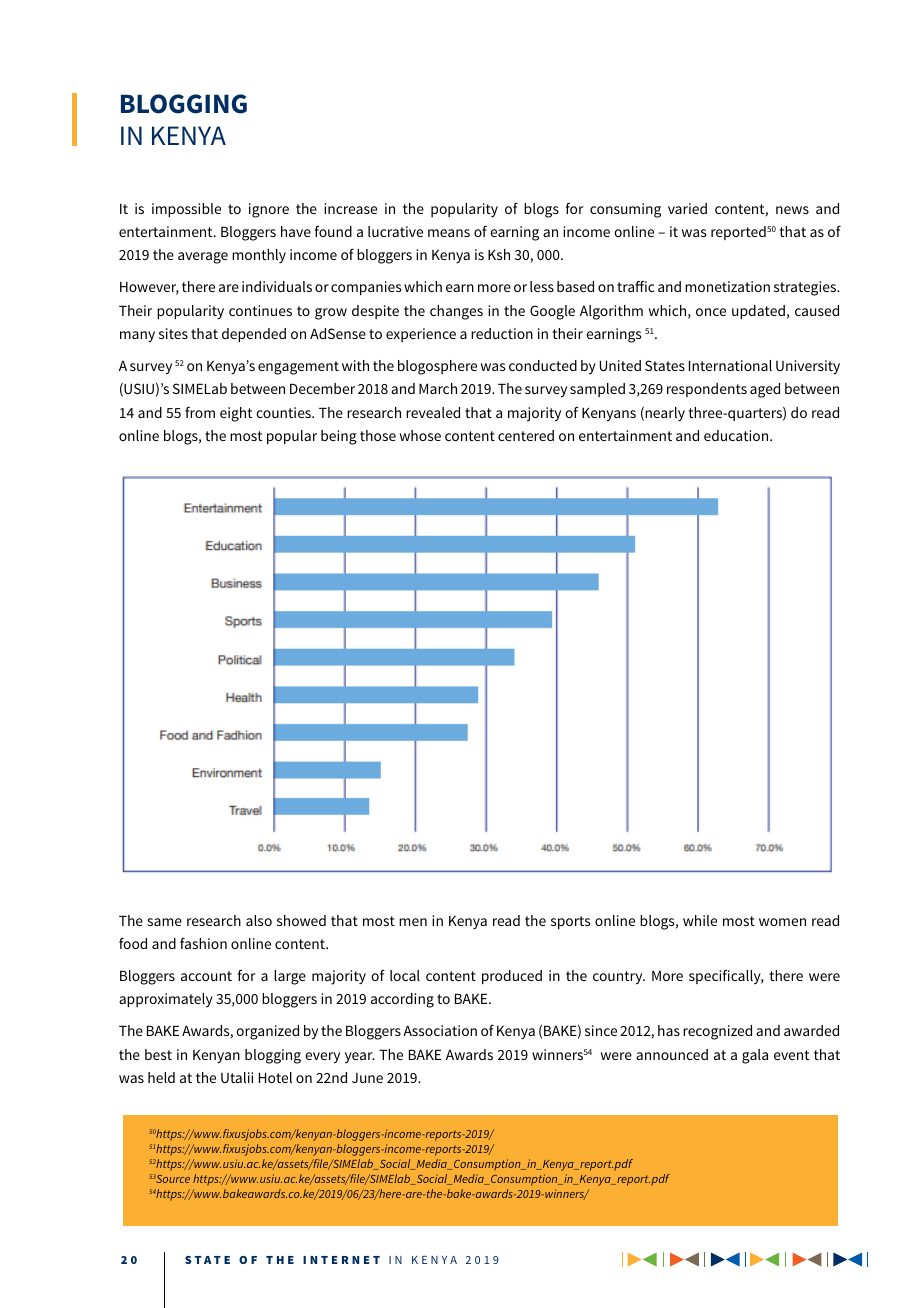 The width and height of the screenshot is (924, 1308). I want to click on eight, so click(236, 414).
